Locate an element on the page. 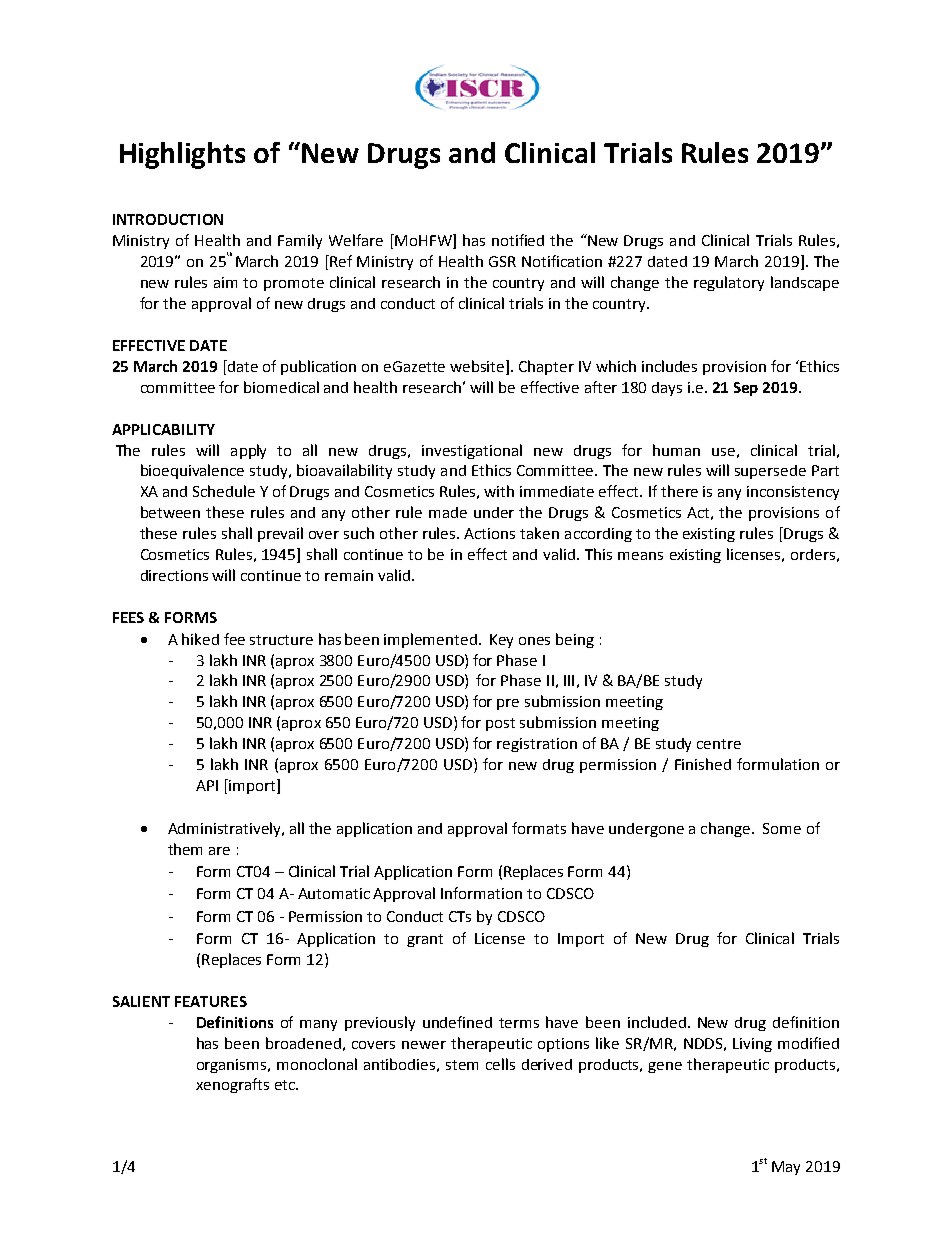  notified is located at coordinates (518, 240).
